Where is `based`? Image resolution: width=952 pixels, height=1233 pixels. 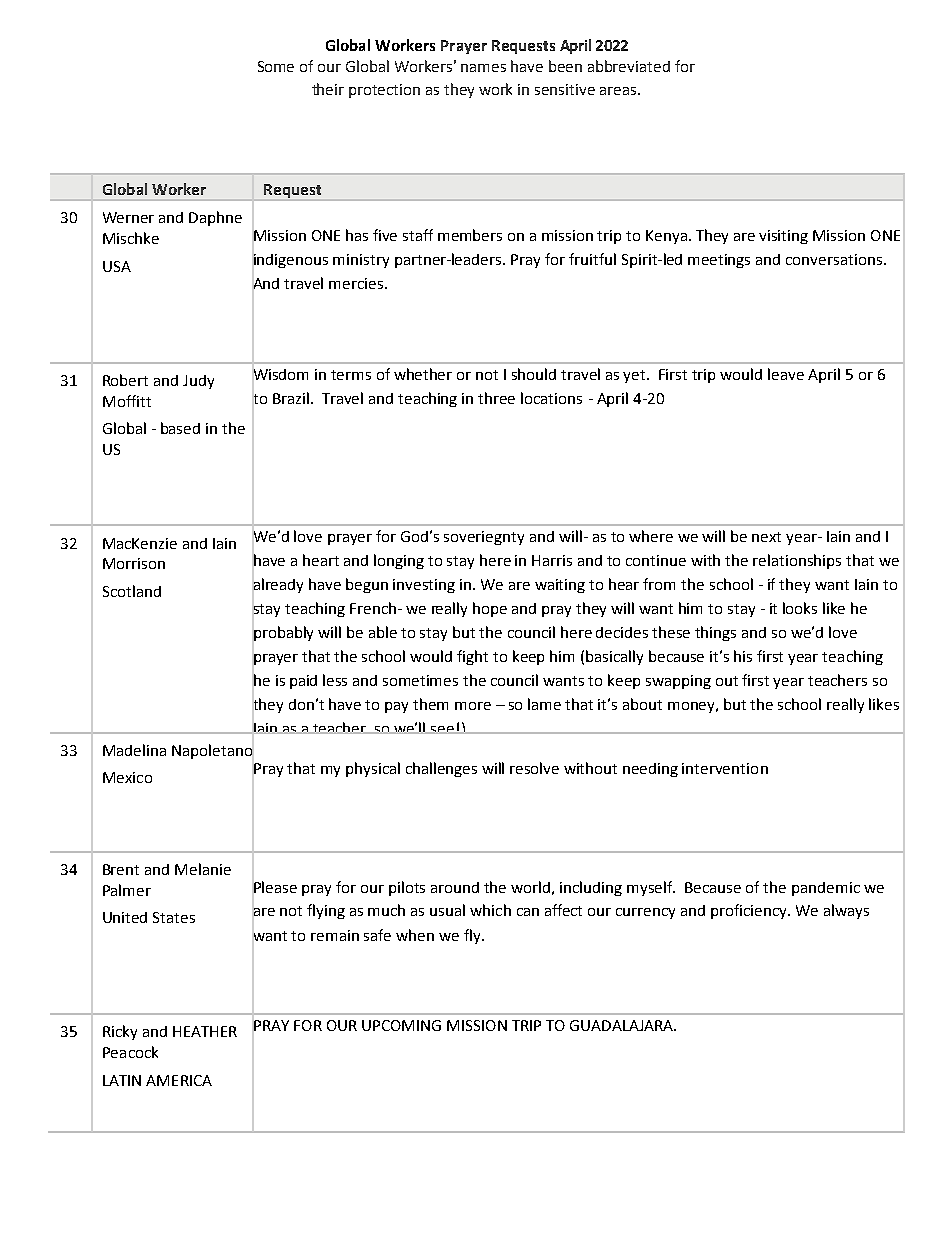 based is located at coordinates (180, 428).
